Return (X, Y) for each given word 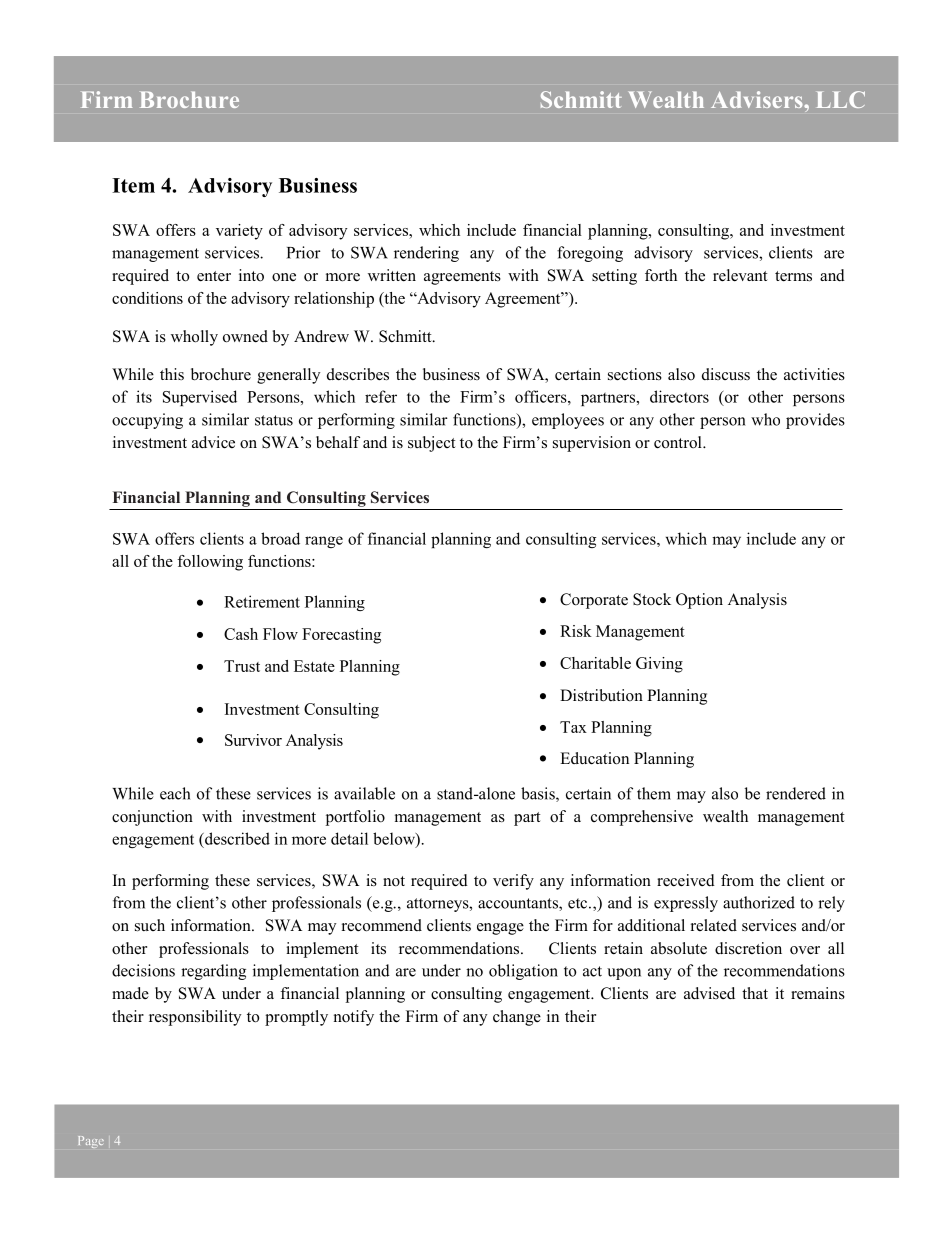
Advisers (758, 99)
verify (513, 882)
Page (91, 1142)
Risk (576, 631)
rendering (426, 254)
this (172, 374)
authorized (759, 902)
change (517, 1018)
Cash (241, 634)
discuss (726, 374)
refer (381, 396)
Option (699, 601)
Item (133, 185)
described (236, 838)
